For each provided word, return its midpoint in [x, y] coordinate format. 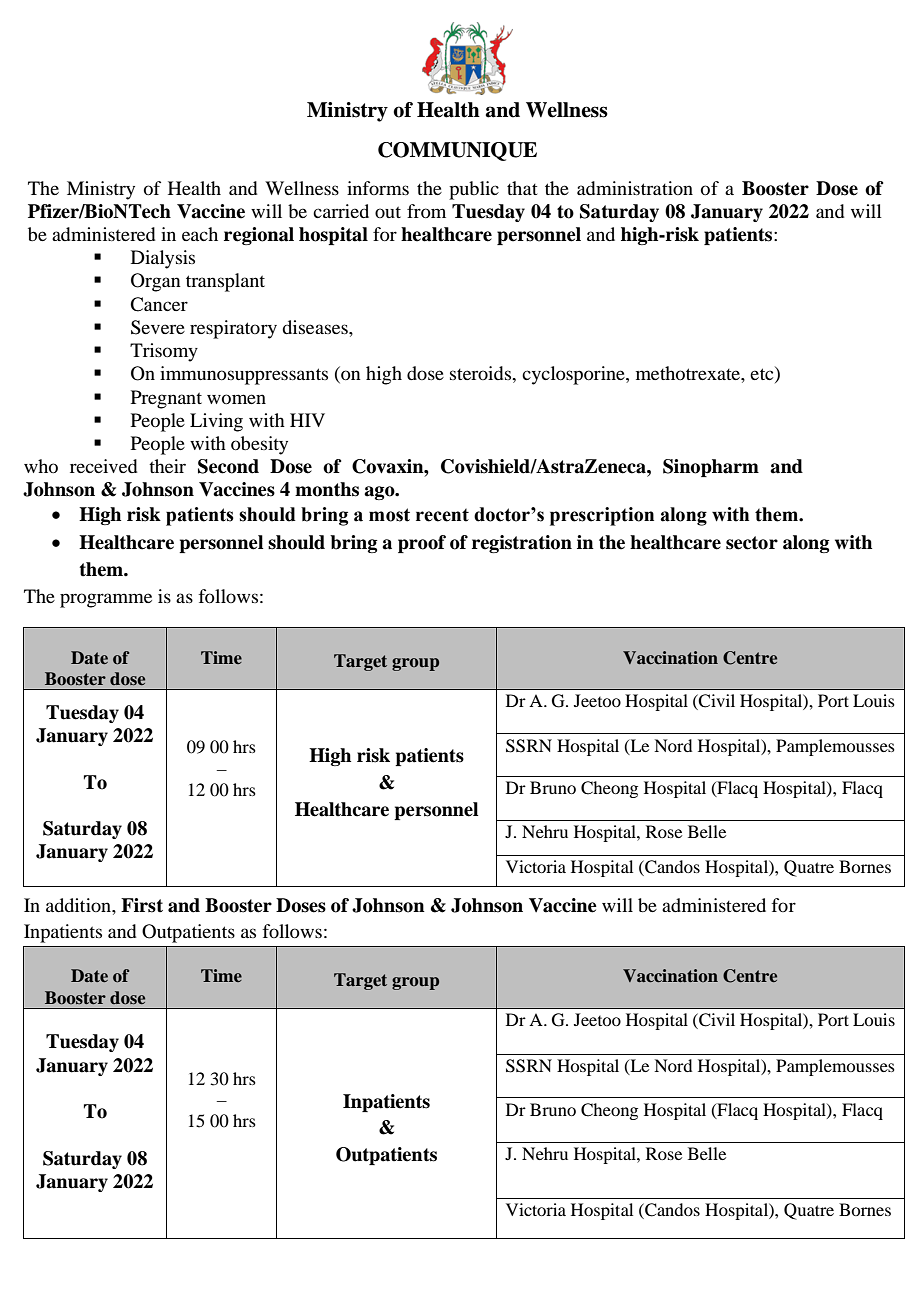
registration [522, 544]
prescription [602, 516]
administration [635, 188]
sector [752, 543]
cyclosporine [574, 375]
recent [442, 515]
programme [106, 600]
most [389, 515]
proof [422, 544]
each [200, 234]
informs [378, 188]
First [142, 905]
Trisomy [164, 352]
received [103, 466]
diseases [316, 327]
